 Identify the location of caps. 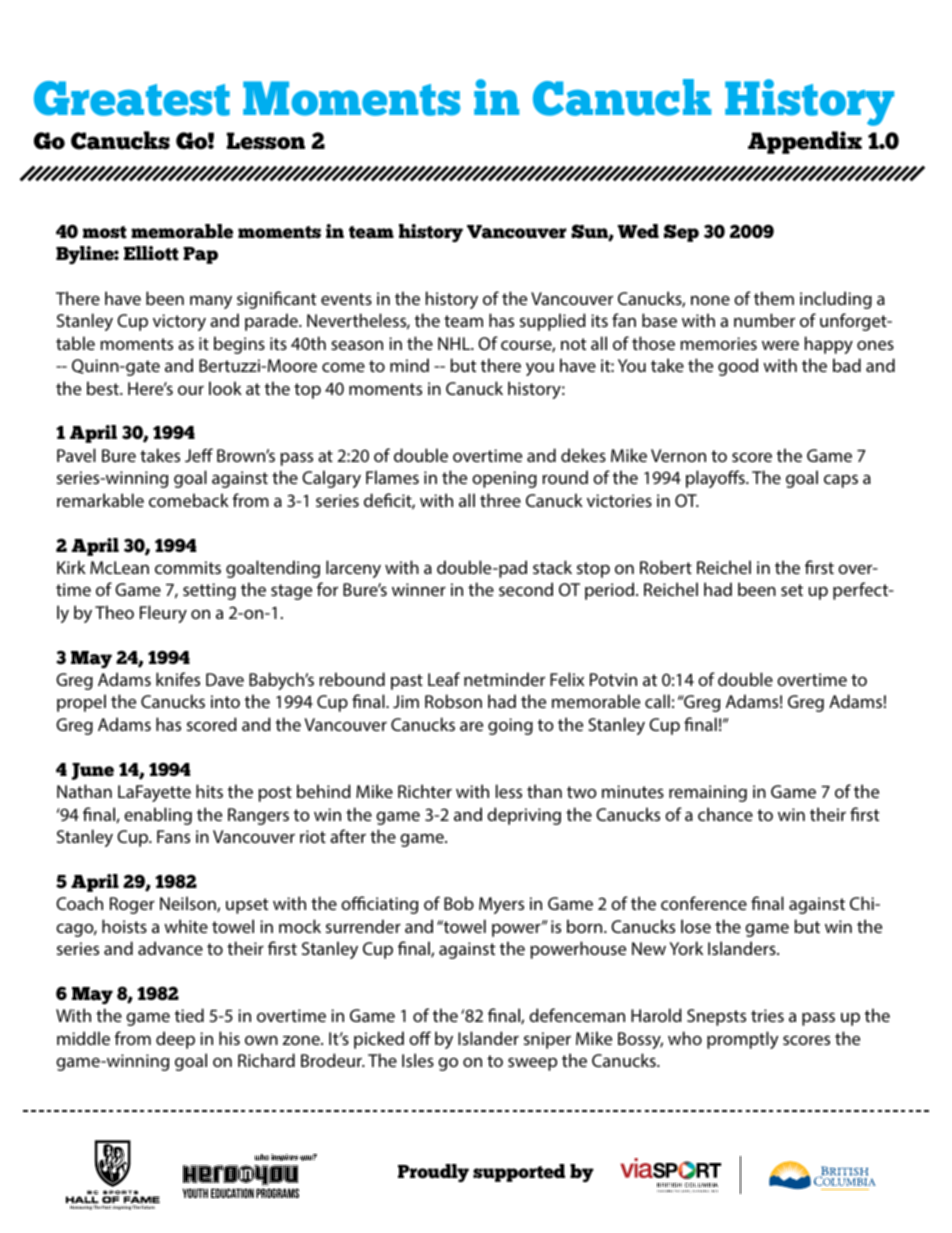
(841, 481).
